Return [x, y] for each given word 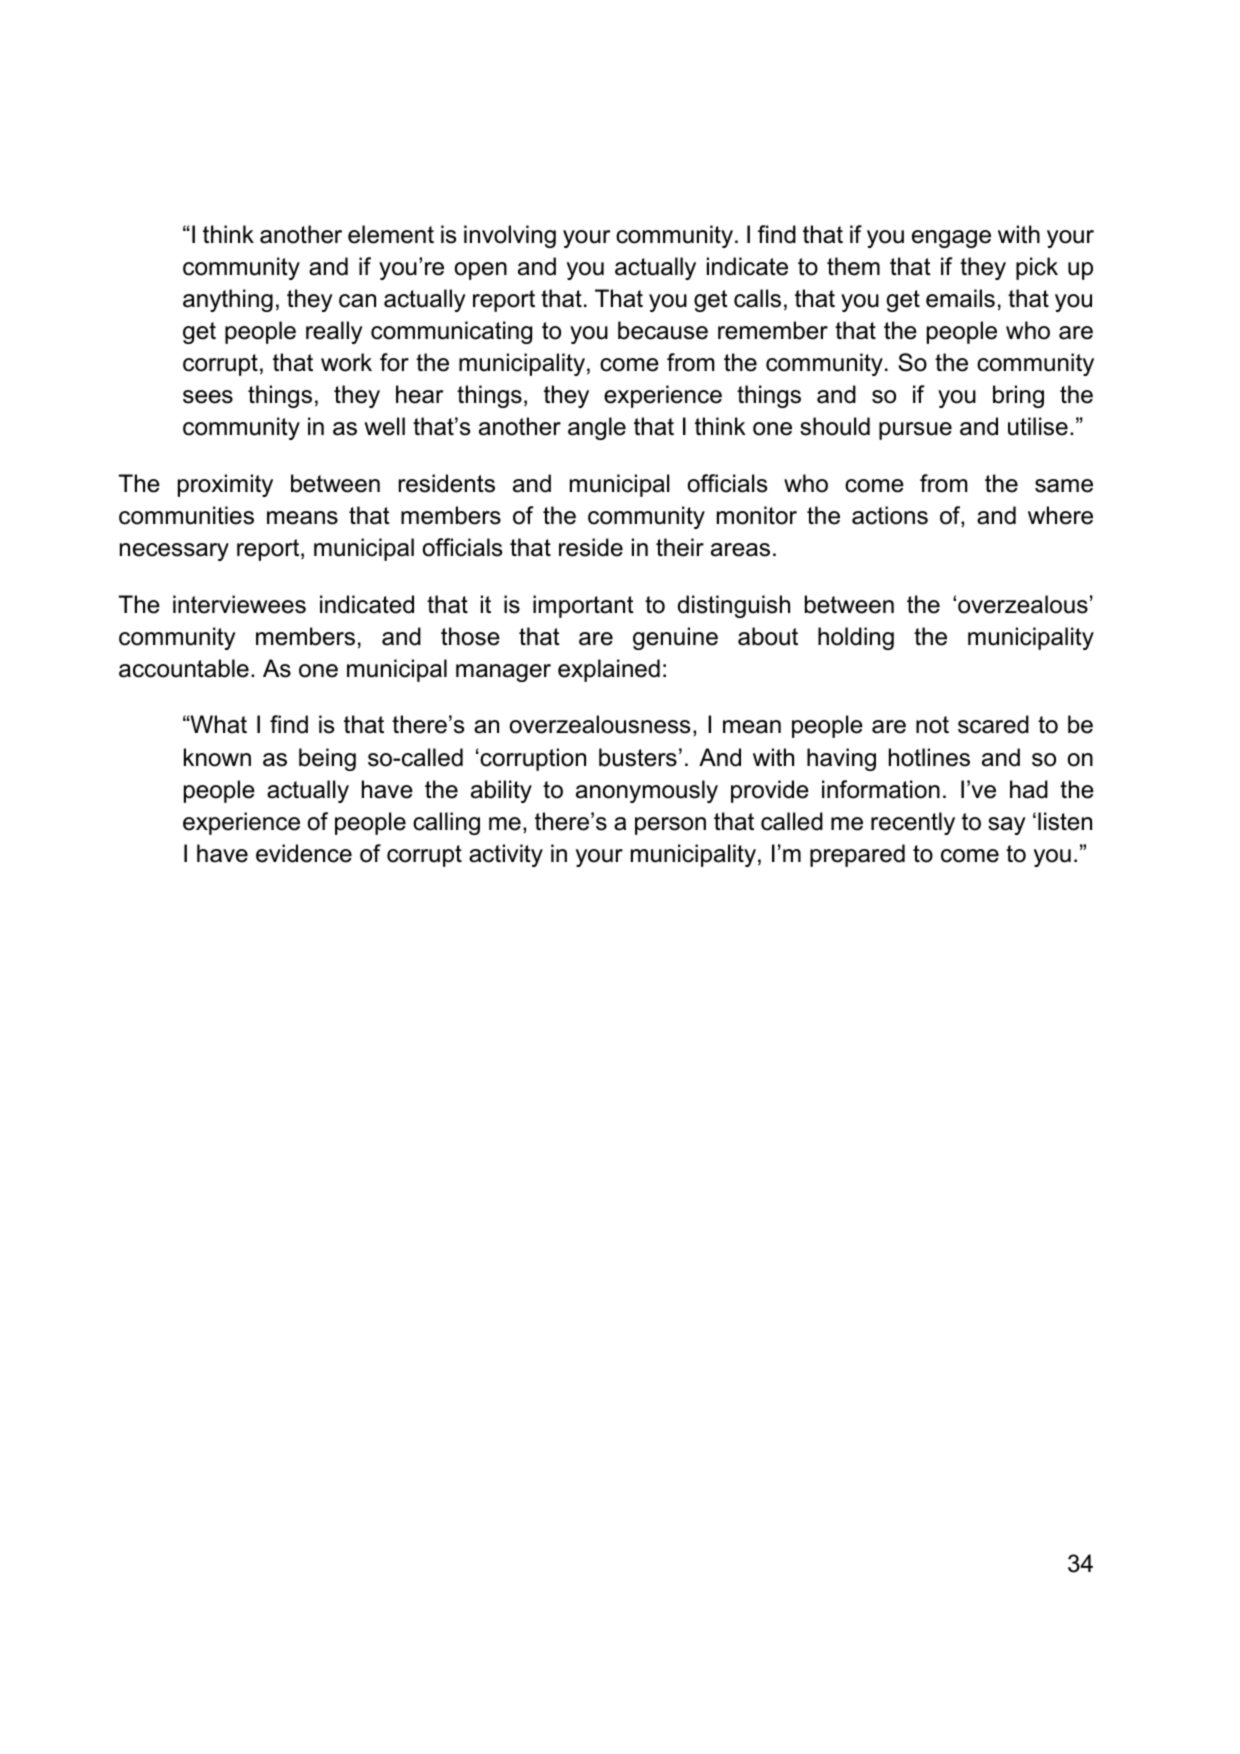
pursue [915, 431]
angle [597, 428]
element [391, 234]
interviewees [239, 604]
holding [856, 638]
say [1007, 826]
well [384, 426]
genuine [675, 638]
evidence [304, 853]
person [670, 826]
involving [510, 236]
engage [951, 239]
